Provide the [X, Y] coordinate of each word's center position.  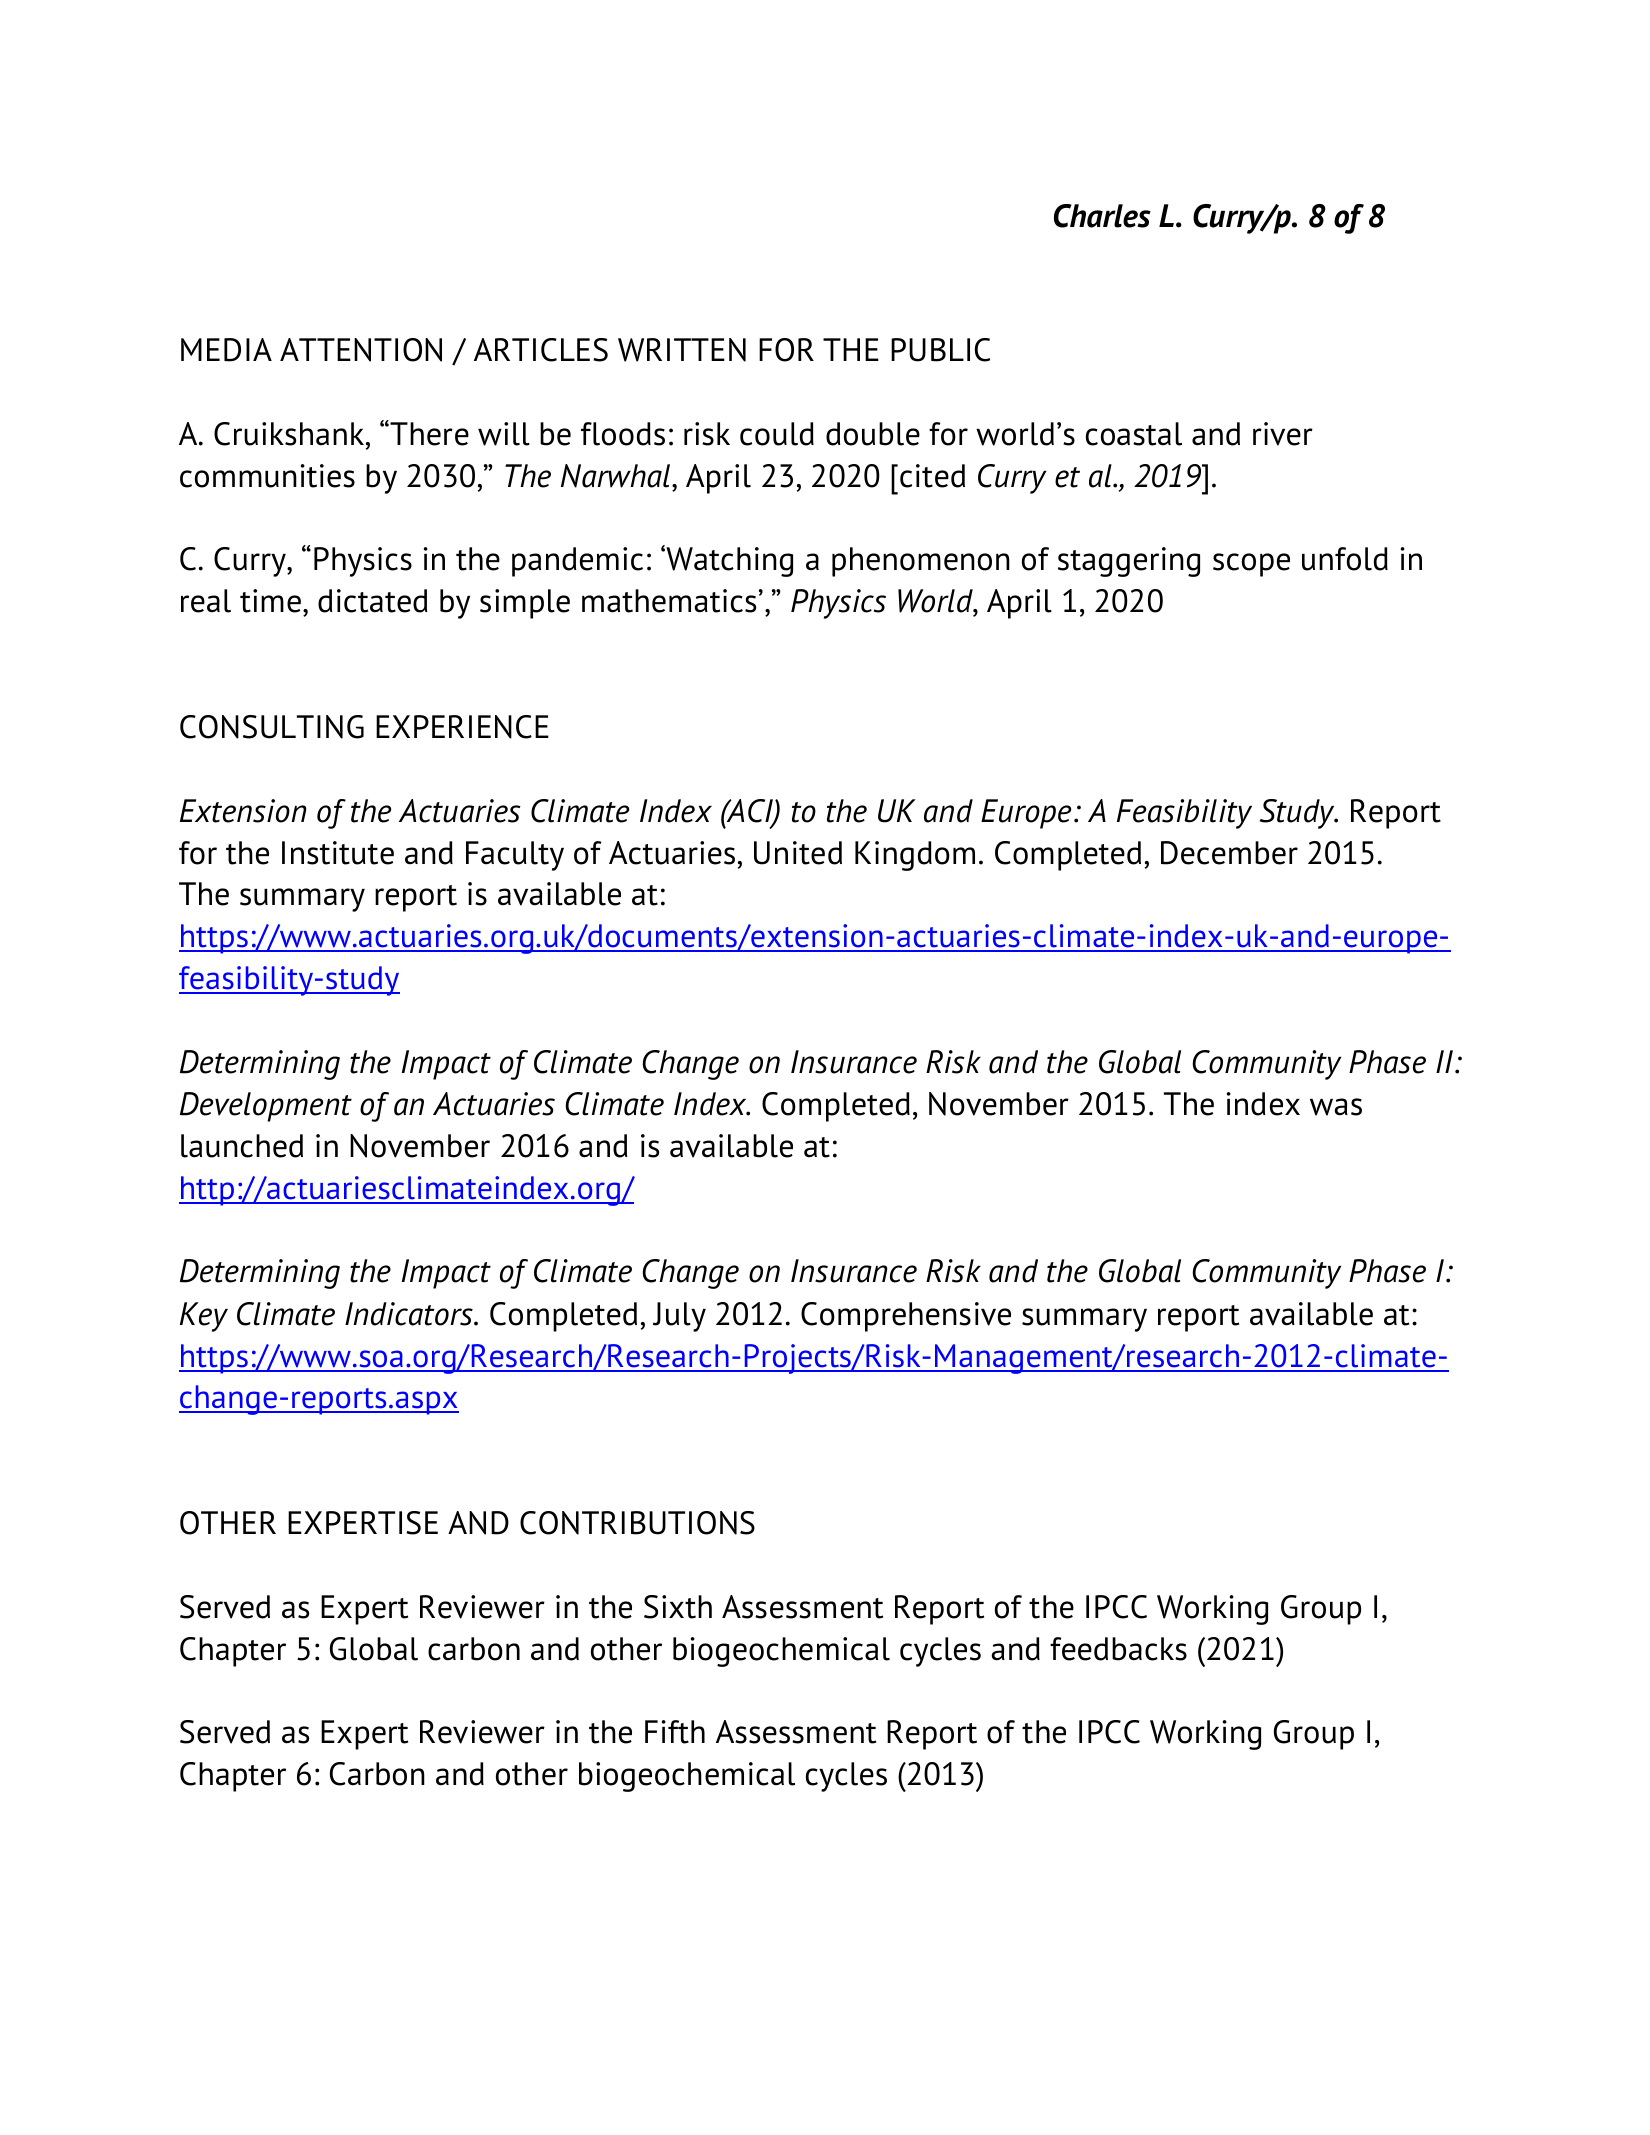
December [1229, 853]
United [798, 853]
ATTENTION [361, 350]
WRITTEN [682, 350]
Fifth [675, 1732]
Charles [1102, 216]
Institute [338, 853]
